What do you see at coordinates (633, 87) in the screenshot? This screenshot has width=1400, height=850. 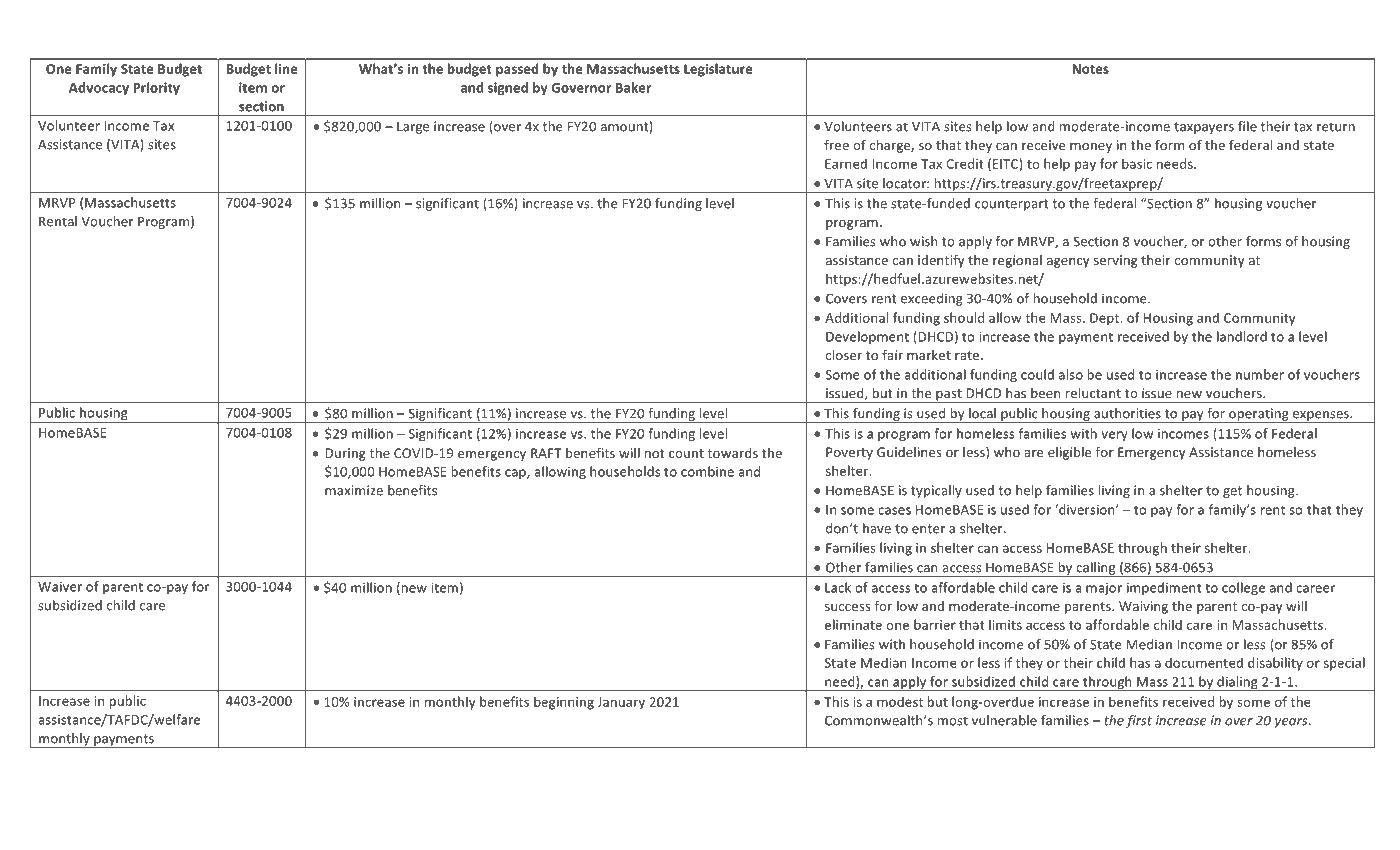 I see `Baker` at bounding box center [633, 87].
